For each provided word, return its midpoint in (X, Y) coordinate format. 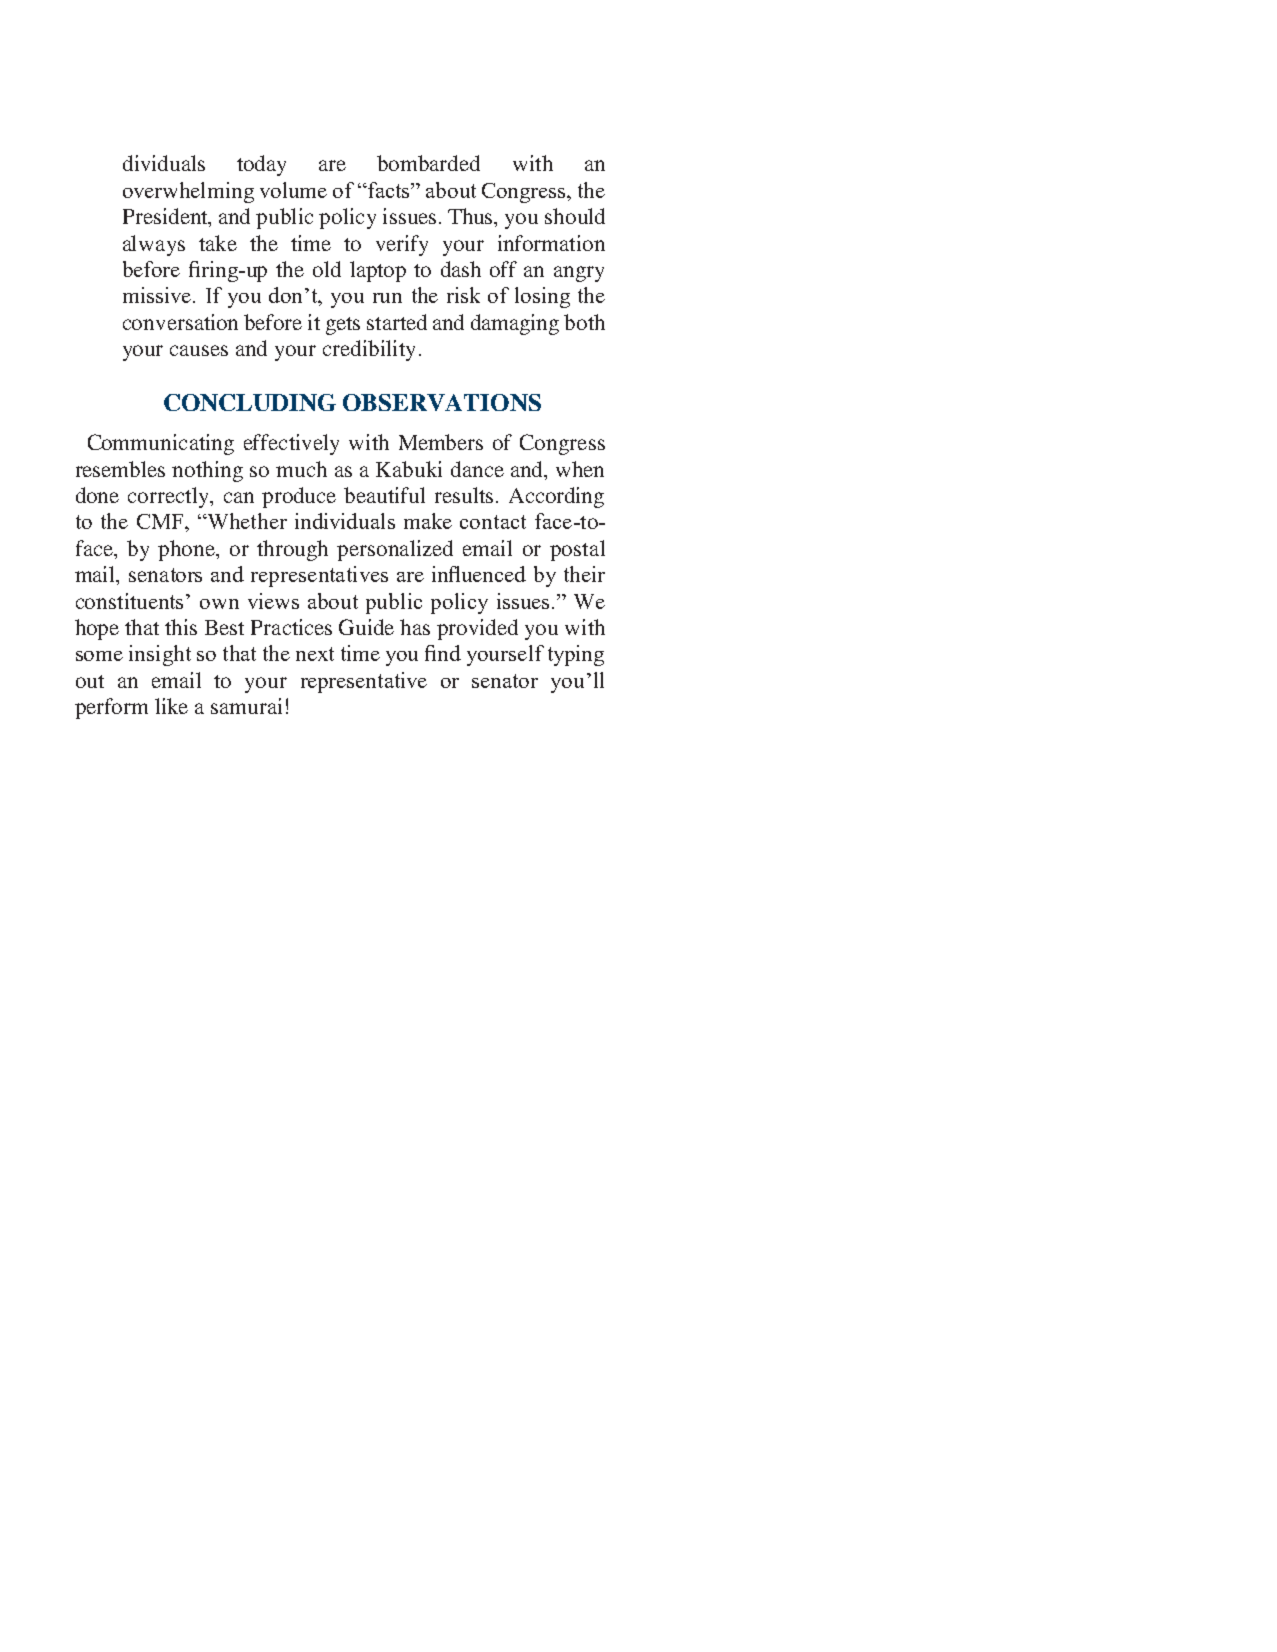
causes (199, 350)
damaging (515, 324)
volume (293, 190)
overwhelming (188, 192)
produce (299, 497)
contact (493, 522)
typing (576, 655)
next (315, 654)
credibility (369, 350)
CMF (161, 521)
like (171, 706)
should (575, 216)
